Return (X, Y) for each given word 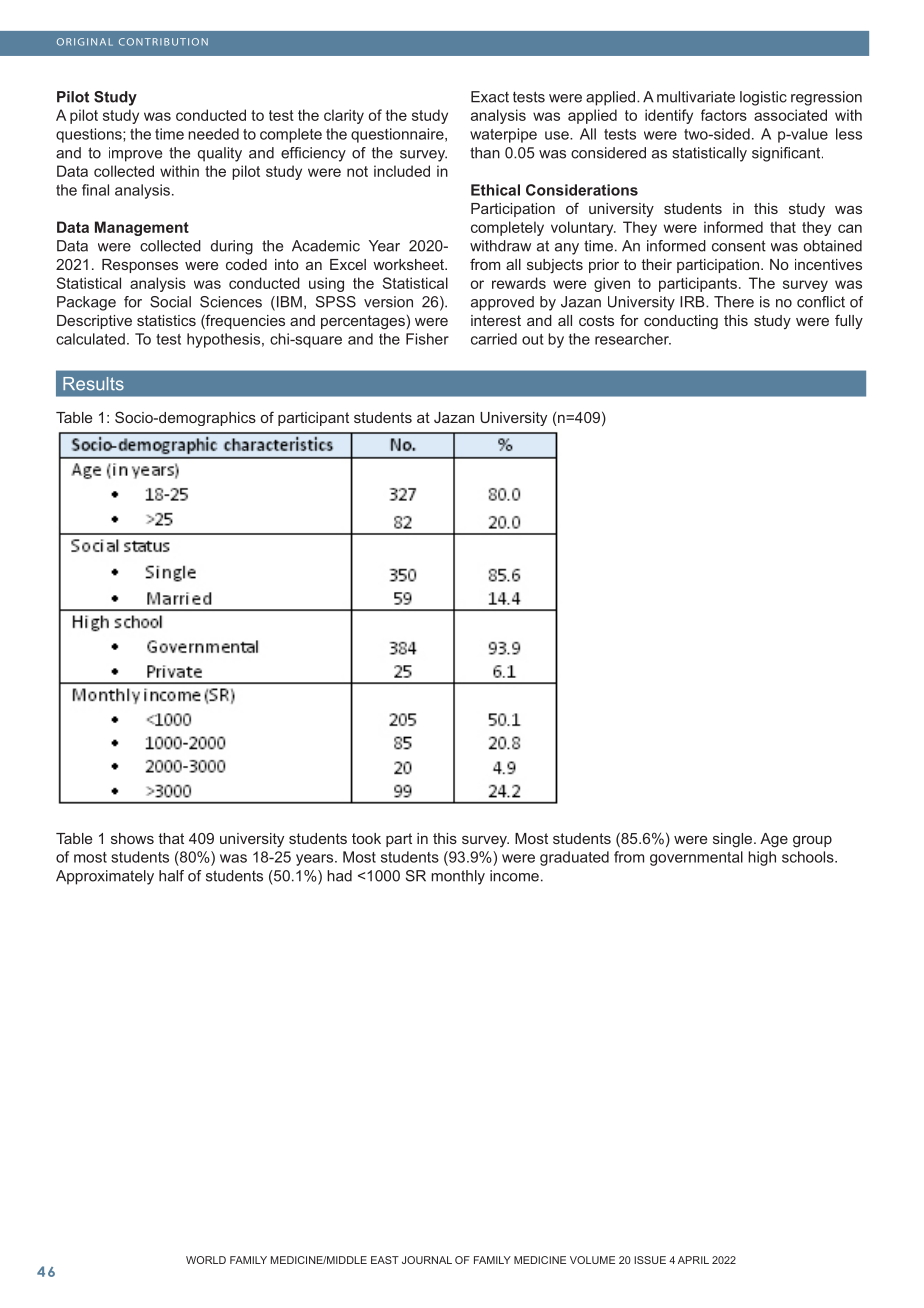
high (762, 858)
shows (132, 838)
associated (790, 115)
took (366, 838)
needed (213, 134)
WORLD (206, 1260)
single (734, 840)
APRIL (693, 1260)
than (485, 153)
